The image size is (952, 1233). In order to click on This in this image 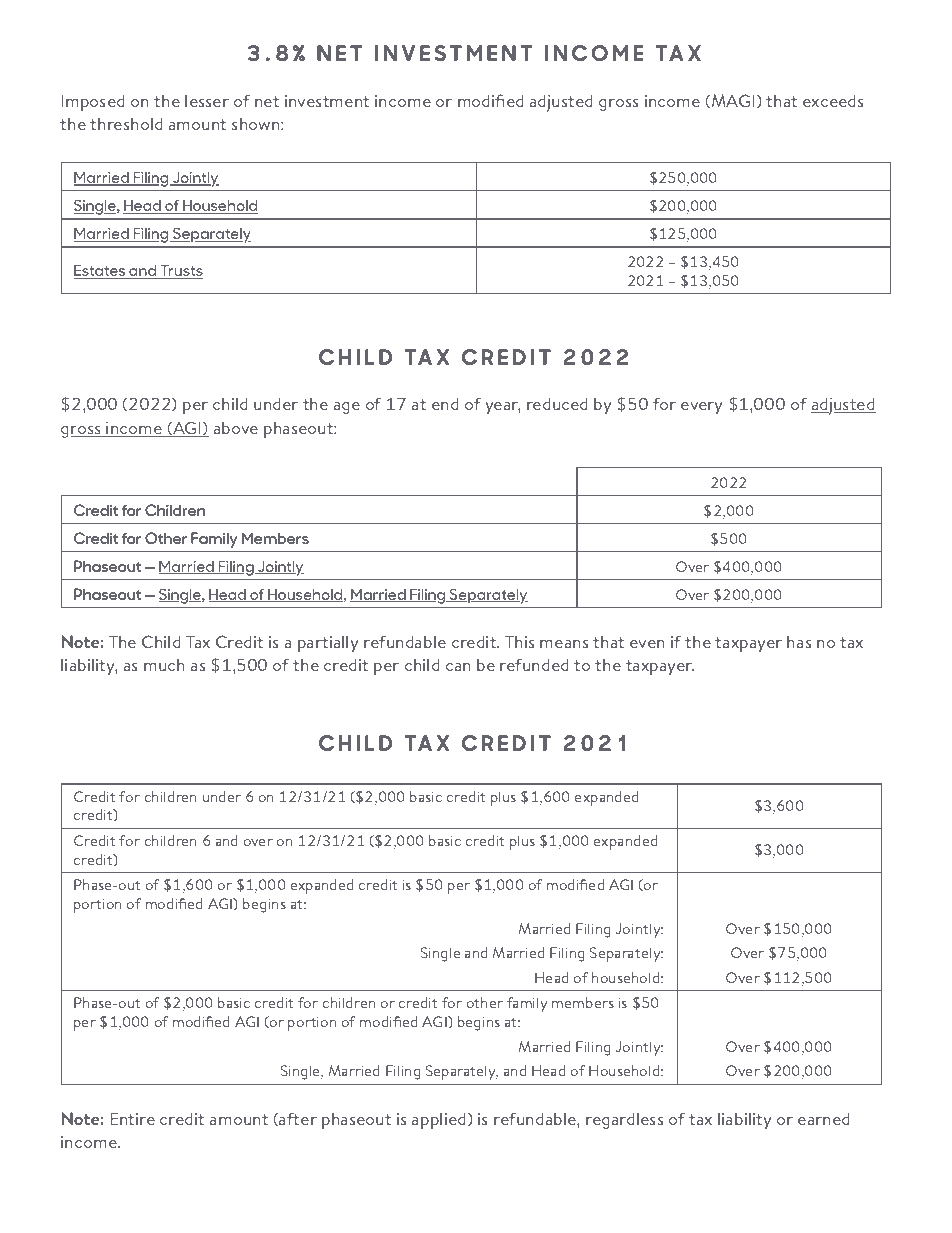, I will do `click(520, 641)`.
